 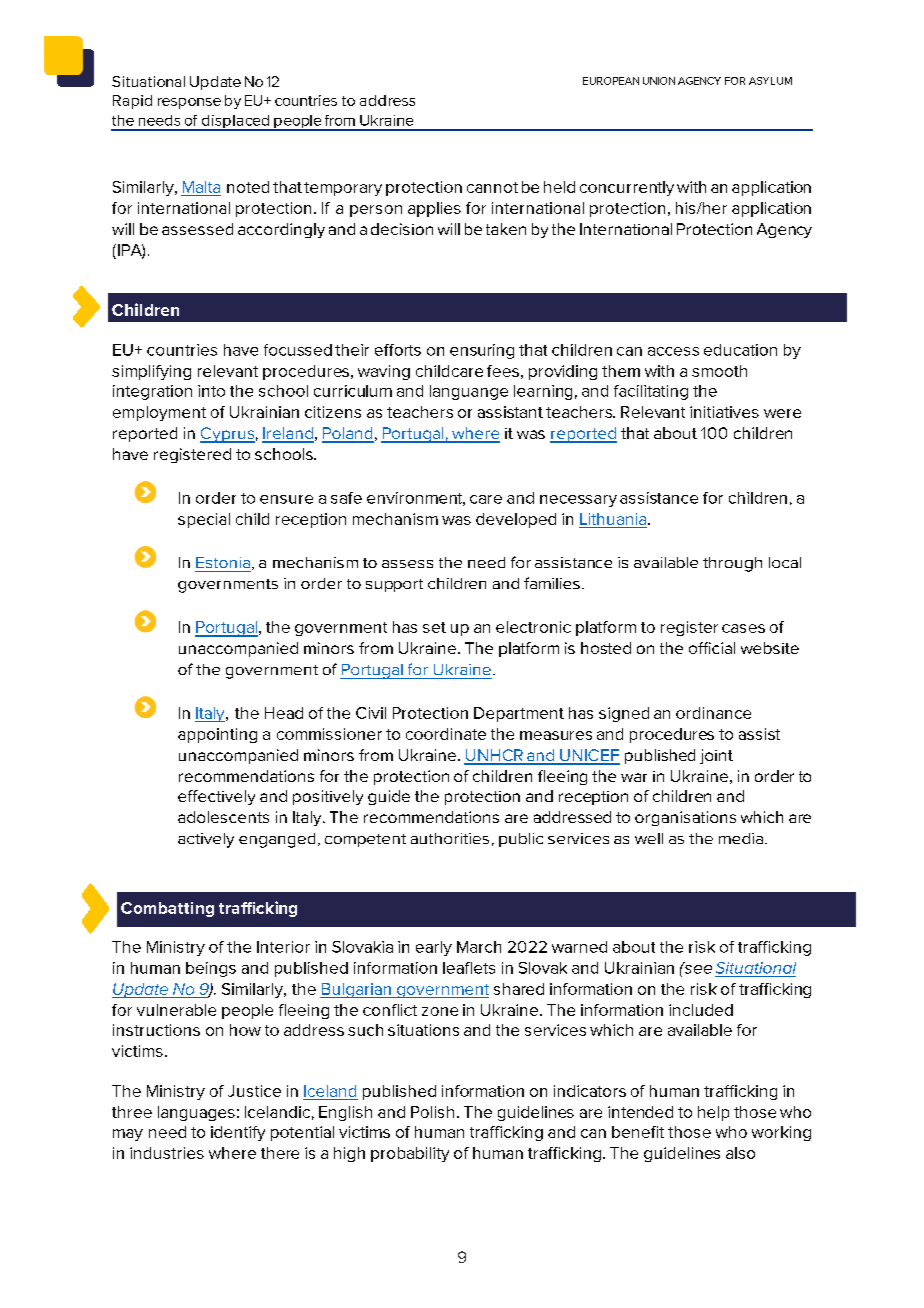 What do you see at coordinates (713, 1113) in the screenshot?
I see `help` at bounding box center [713, 1113].
